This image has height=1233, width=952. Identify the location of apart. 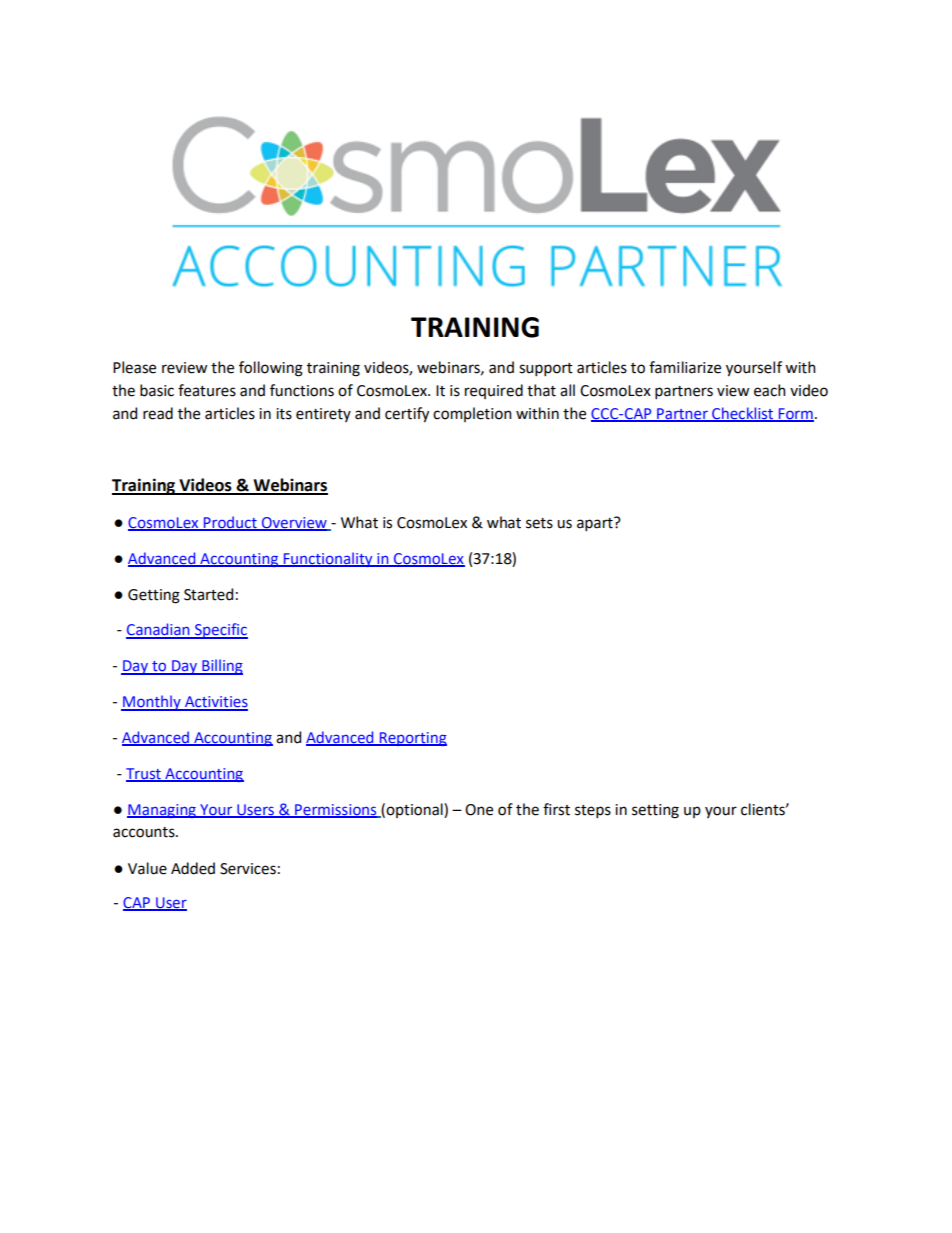
(596, 524).
